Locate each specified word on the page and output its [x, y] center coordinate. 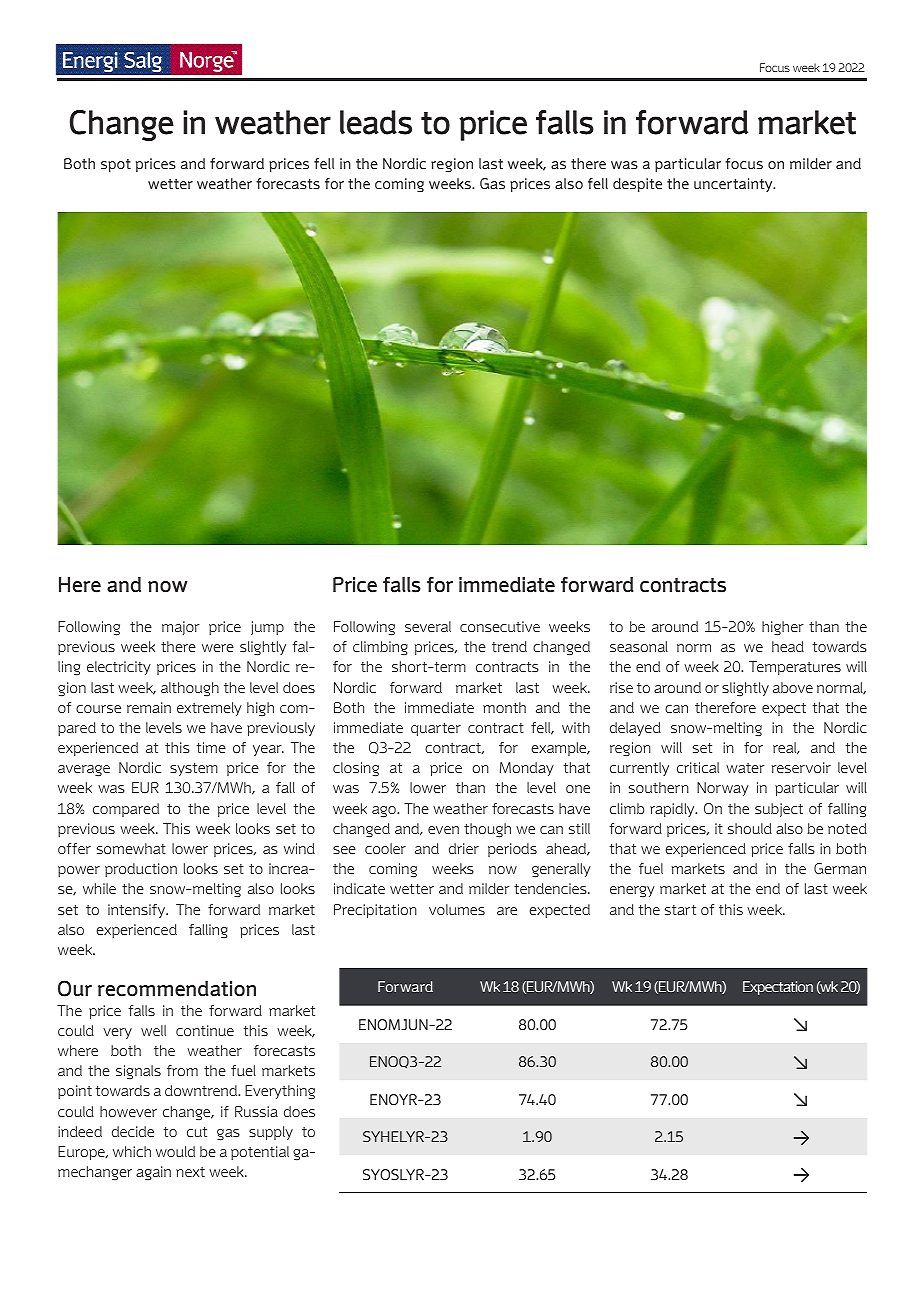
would [175, 1151]
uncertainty [734, 185]
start [680, 910]
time [211, 747]
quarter [436, 729]
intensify [138, 911]
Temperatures [795, 668]
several [428, 626]
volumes [457, 909]
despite [637, 185]
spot [116, 165]
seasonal [639, 646]
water [745, 768]
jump [267, 628]
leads [376, 122]
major [181, 628]
